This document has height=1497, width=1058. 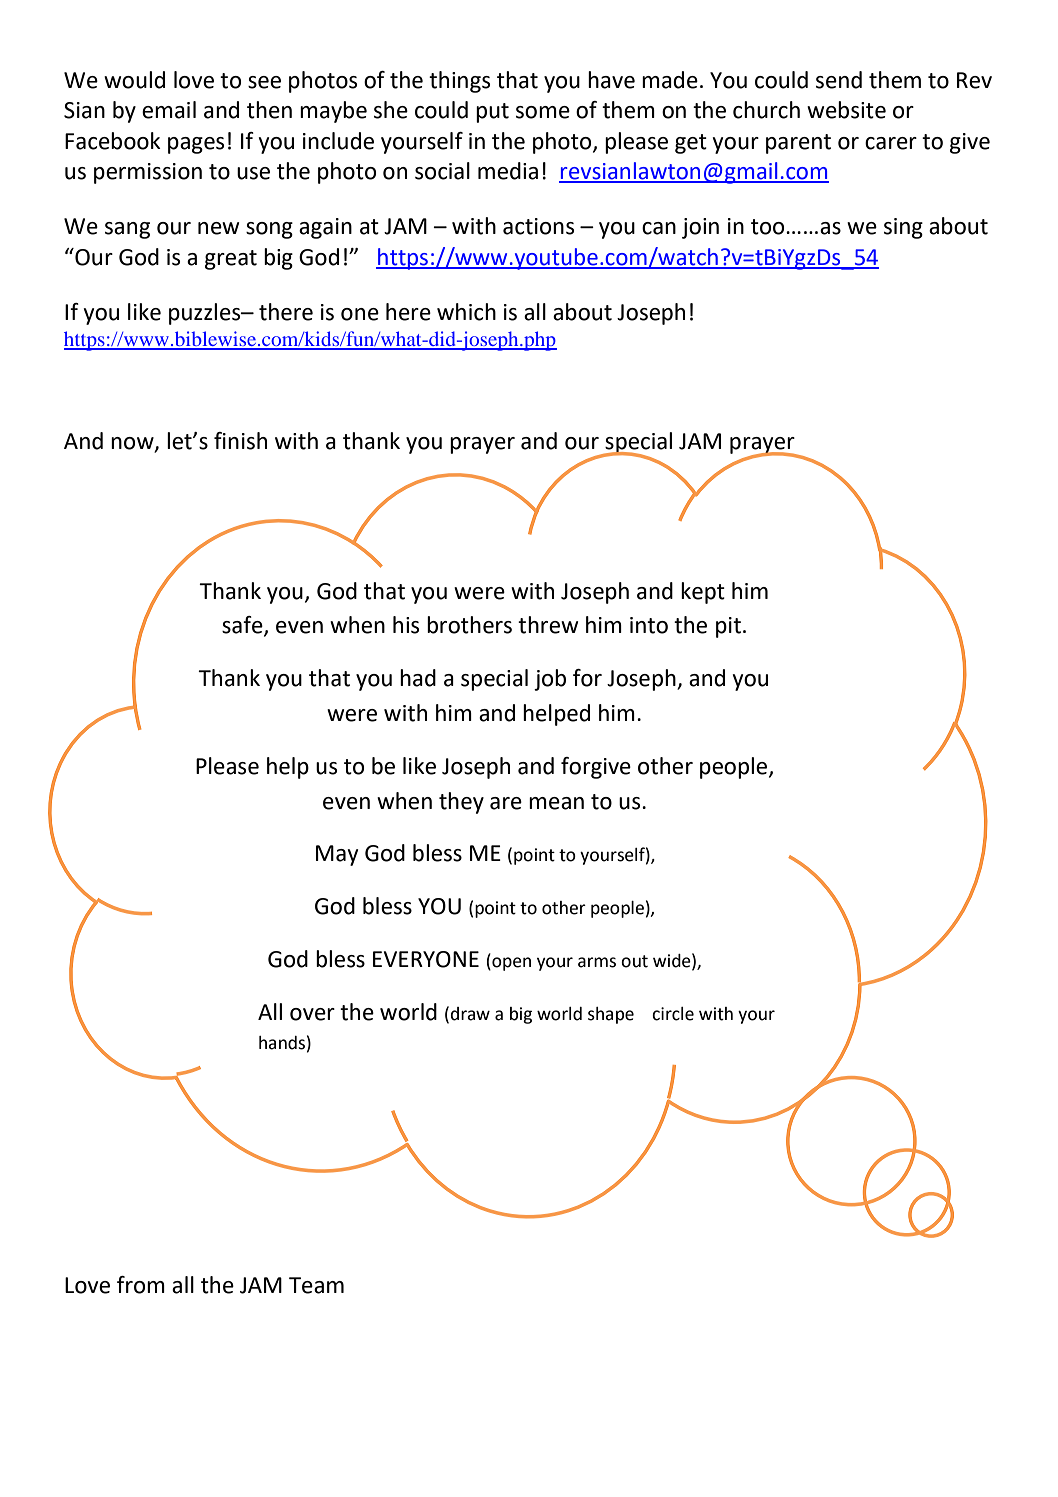 What do you see at coordinates (461, 803) in the document?
I see `they` at bounding box center [461, 803].
